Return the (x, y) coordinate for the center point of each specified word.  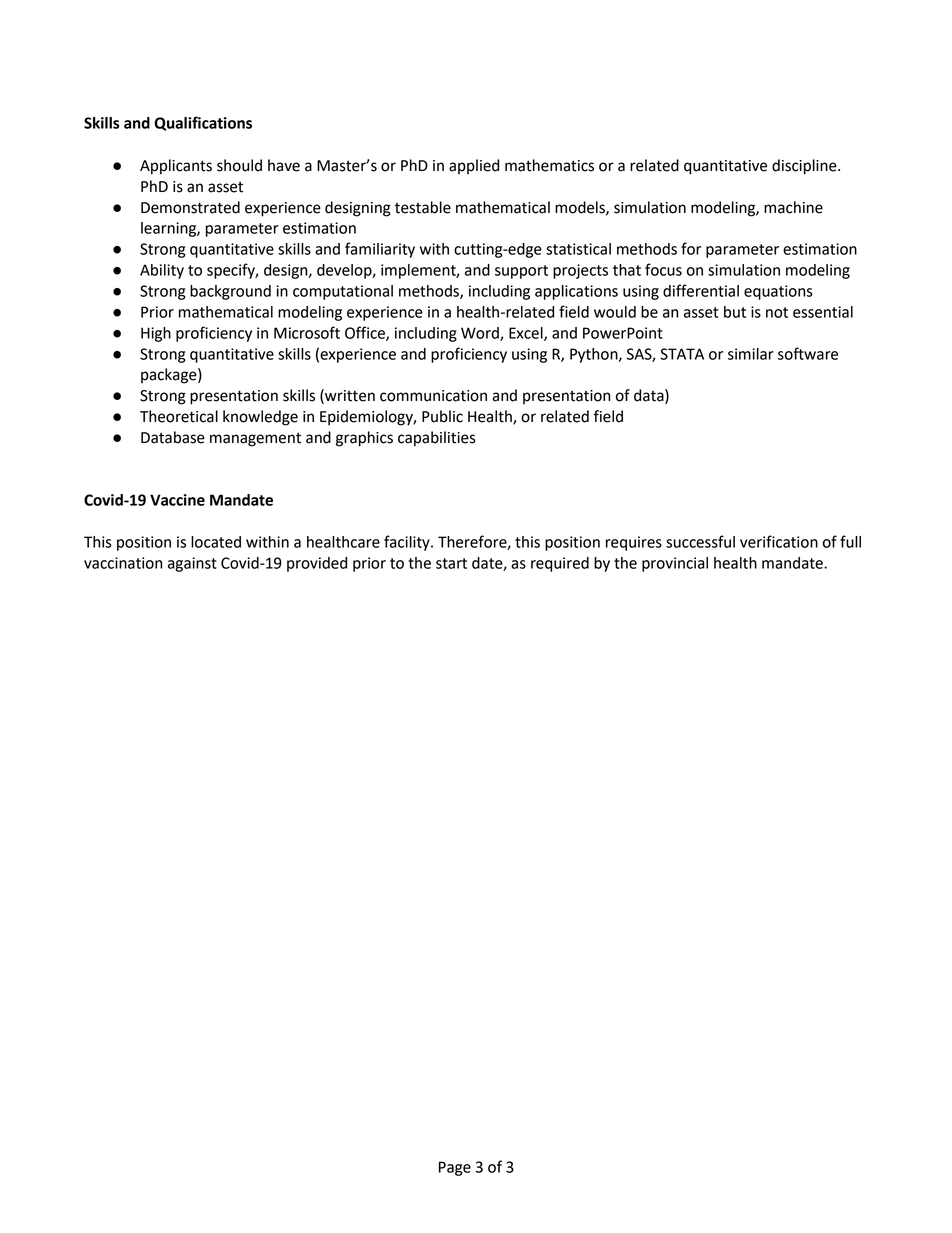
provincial (675, 564)
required (560, 564)
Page (455, 1168)
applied (474, 166)
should (239, 165)
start (451, 563)
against (192, 564)
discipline (805, 167)
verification (779, 541)
